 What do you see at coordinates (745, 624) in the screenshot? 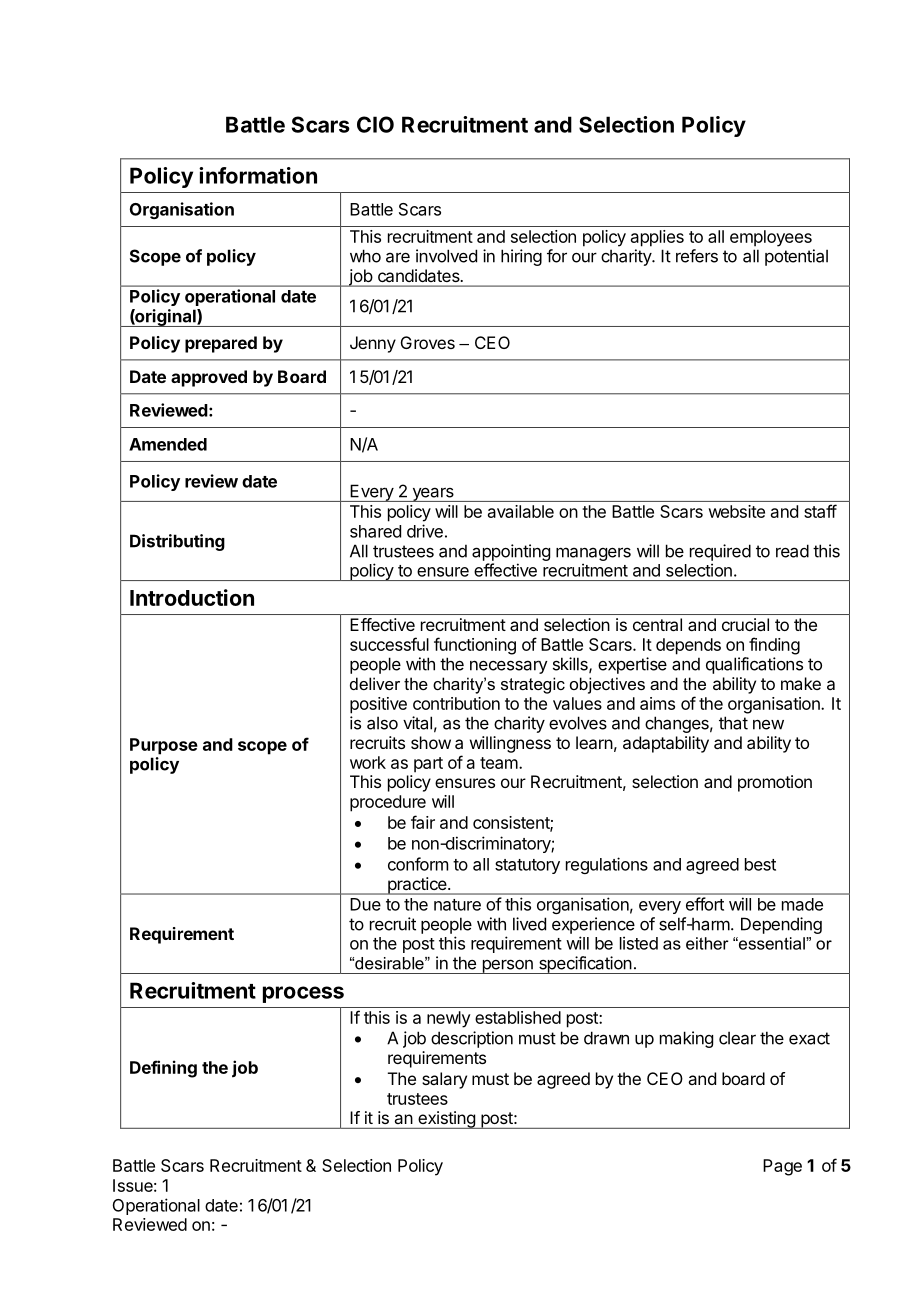
I see `crucial` at bounding box center [745, 624].
